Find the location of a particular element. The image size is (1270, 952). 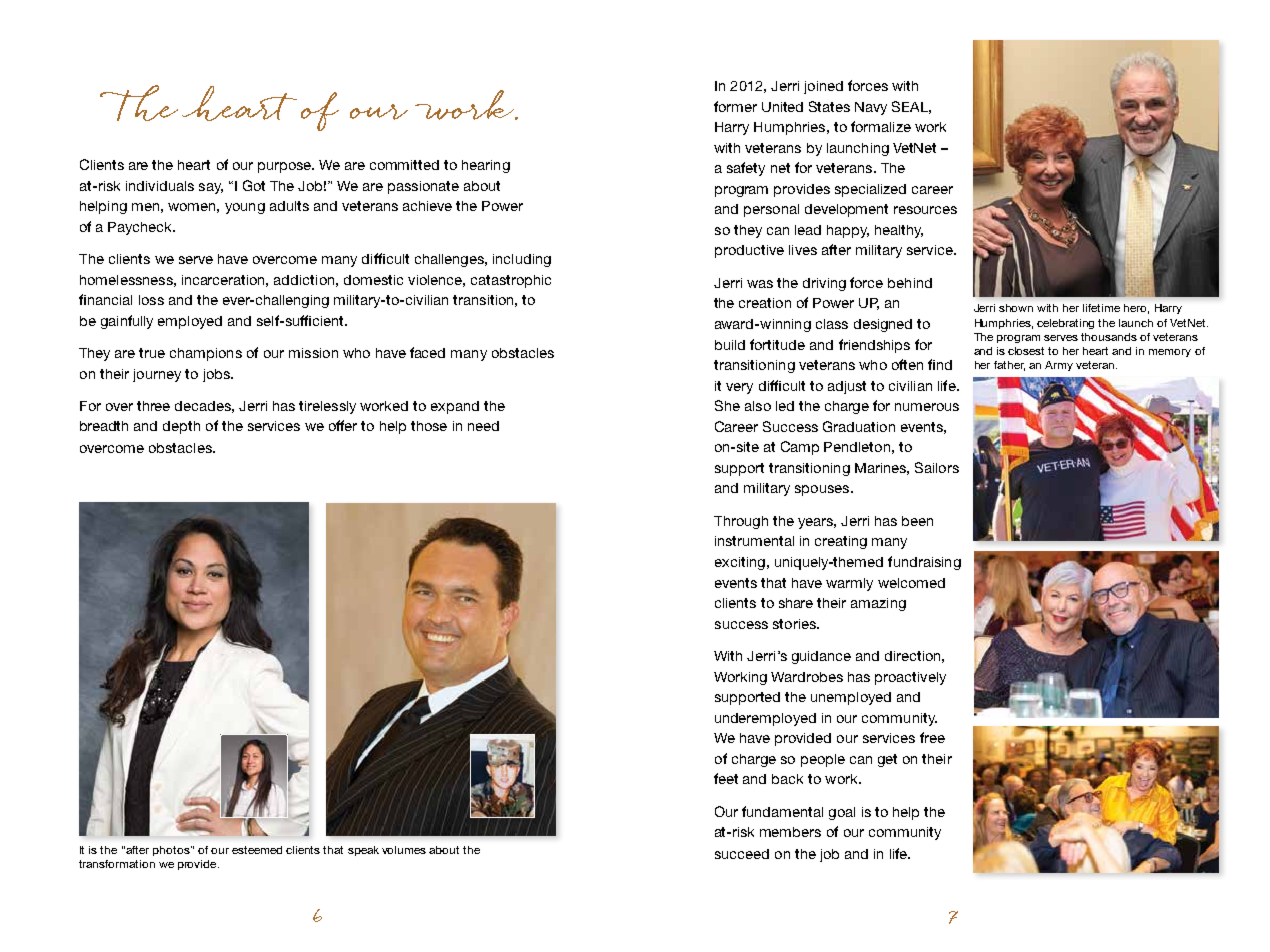

depth is located at coordinates (181, 427).
